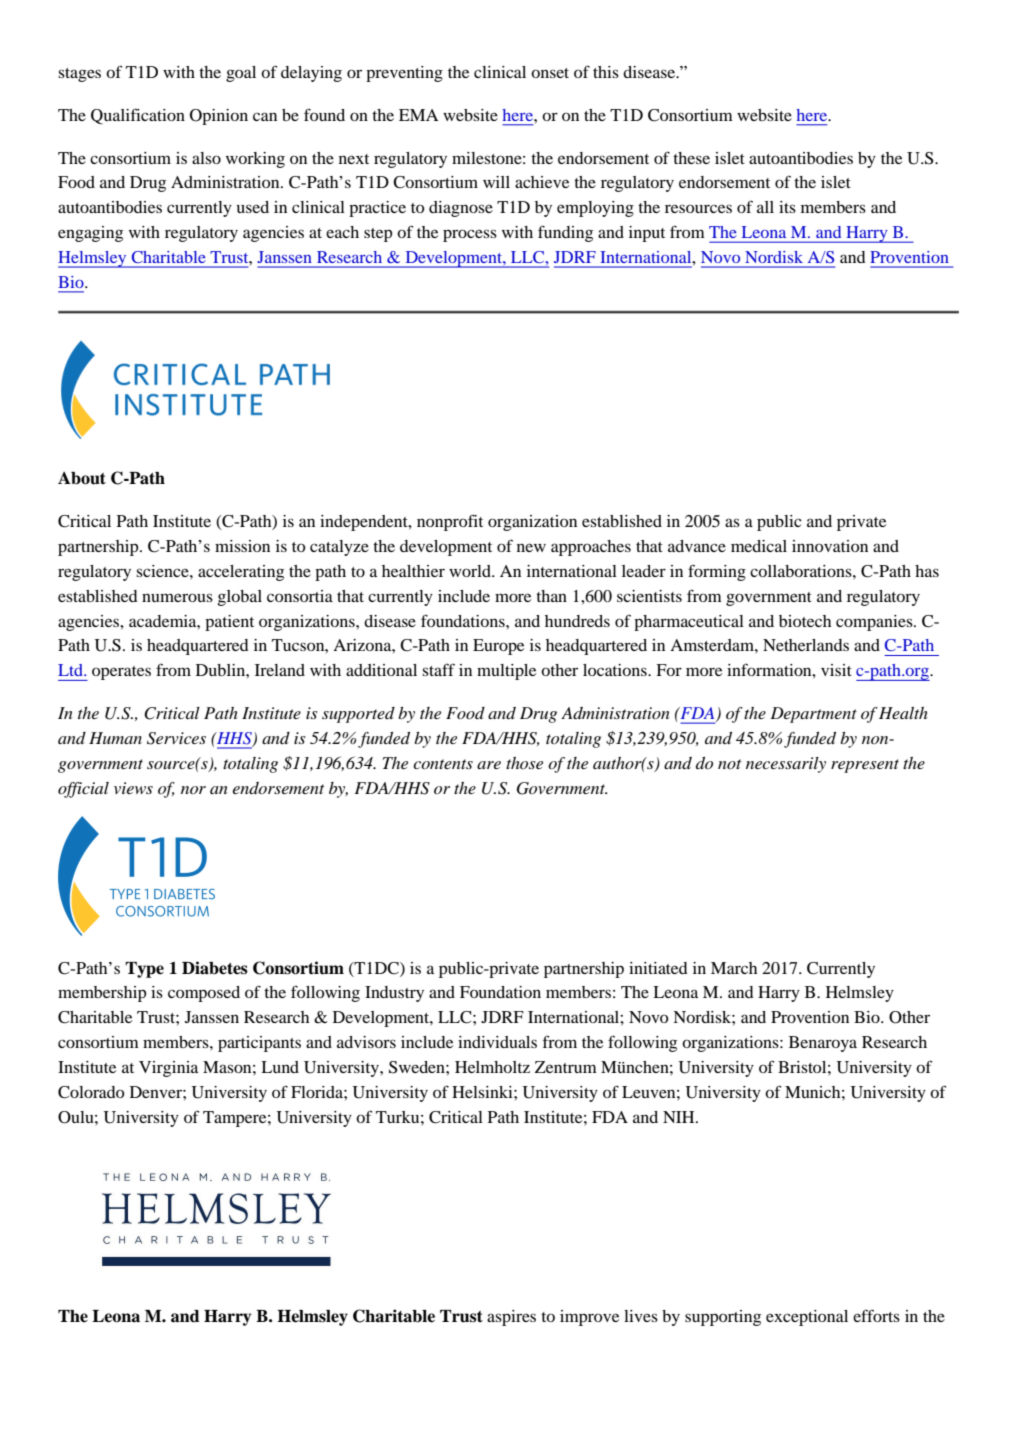 The height and width of the page is (1438, 1017). What do you see at coordinates (506, 672) in the page?
I see `multiple` at bounding box center [506, 672].
